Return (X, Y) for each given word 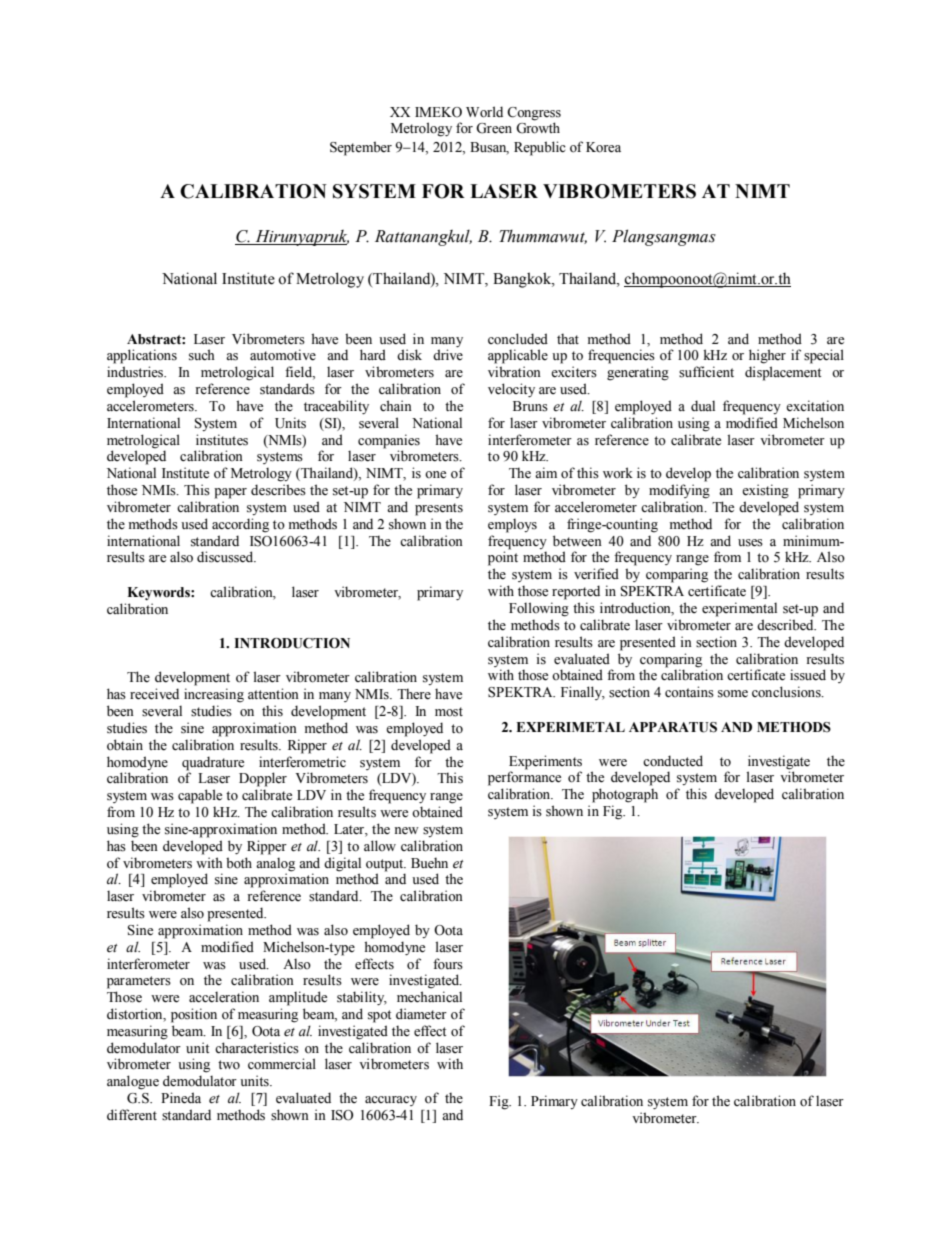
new (406, 830)
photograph (625, 795)
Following (539, 609)
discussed (226, 557)
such (202, 355)
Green (494, 128)
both (239, 863)
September (361, 148)
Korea (603, 147)
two (229, 1065)
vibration (514, 372)
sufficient (706, 372)
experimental (739, 609)
